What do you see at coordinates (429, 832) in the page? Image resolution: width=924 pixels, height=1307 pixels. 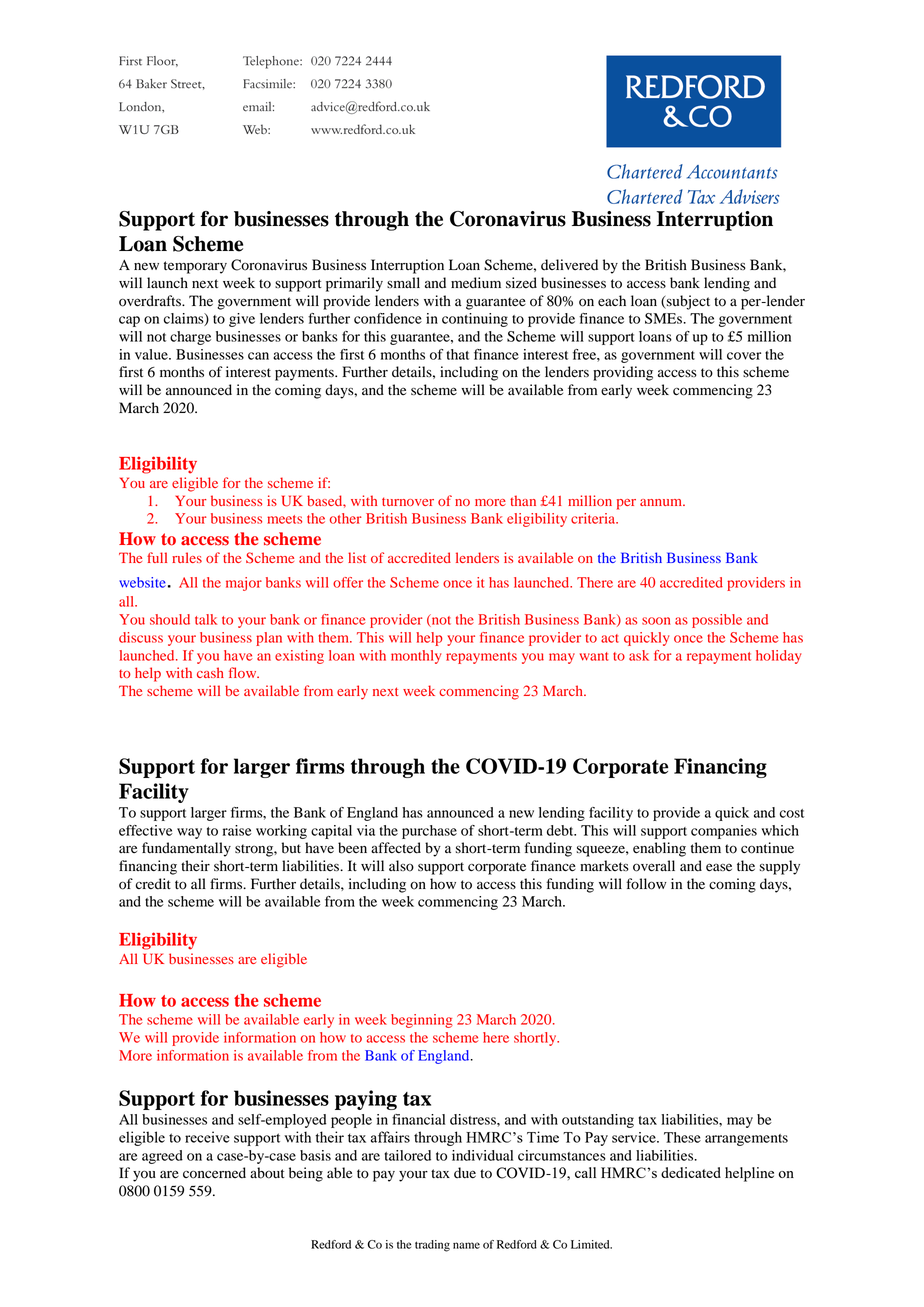 I see `purchase` at bounding box center [429, 832].
